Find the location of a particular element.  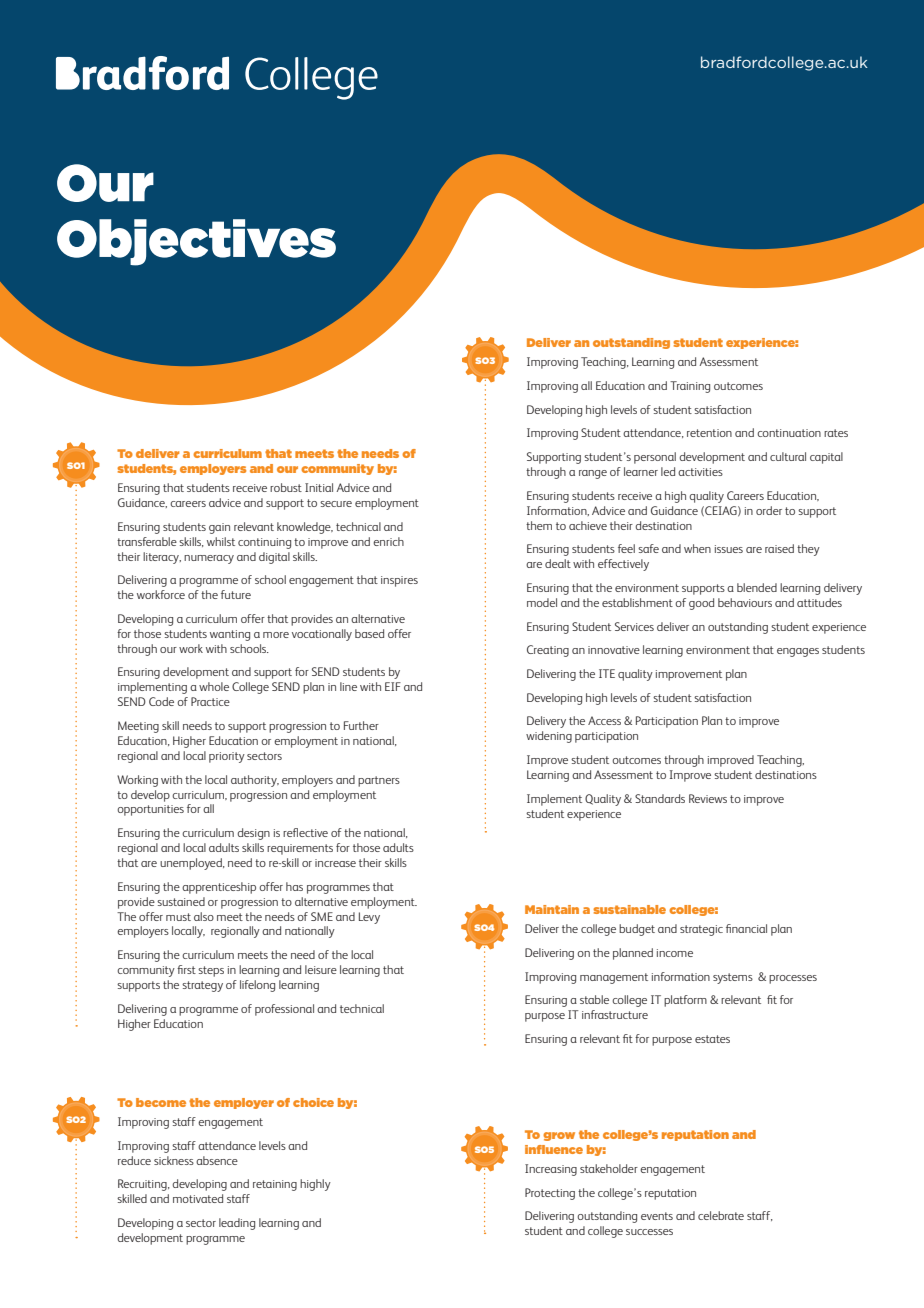

widening is located at coordinates (549, 737).
